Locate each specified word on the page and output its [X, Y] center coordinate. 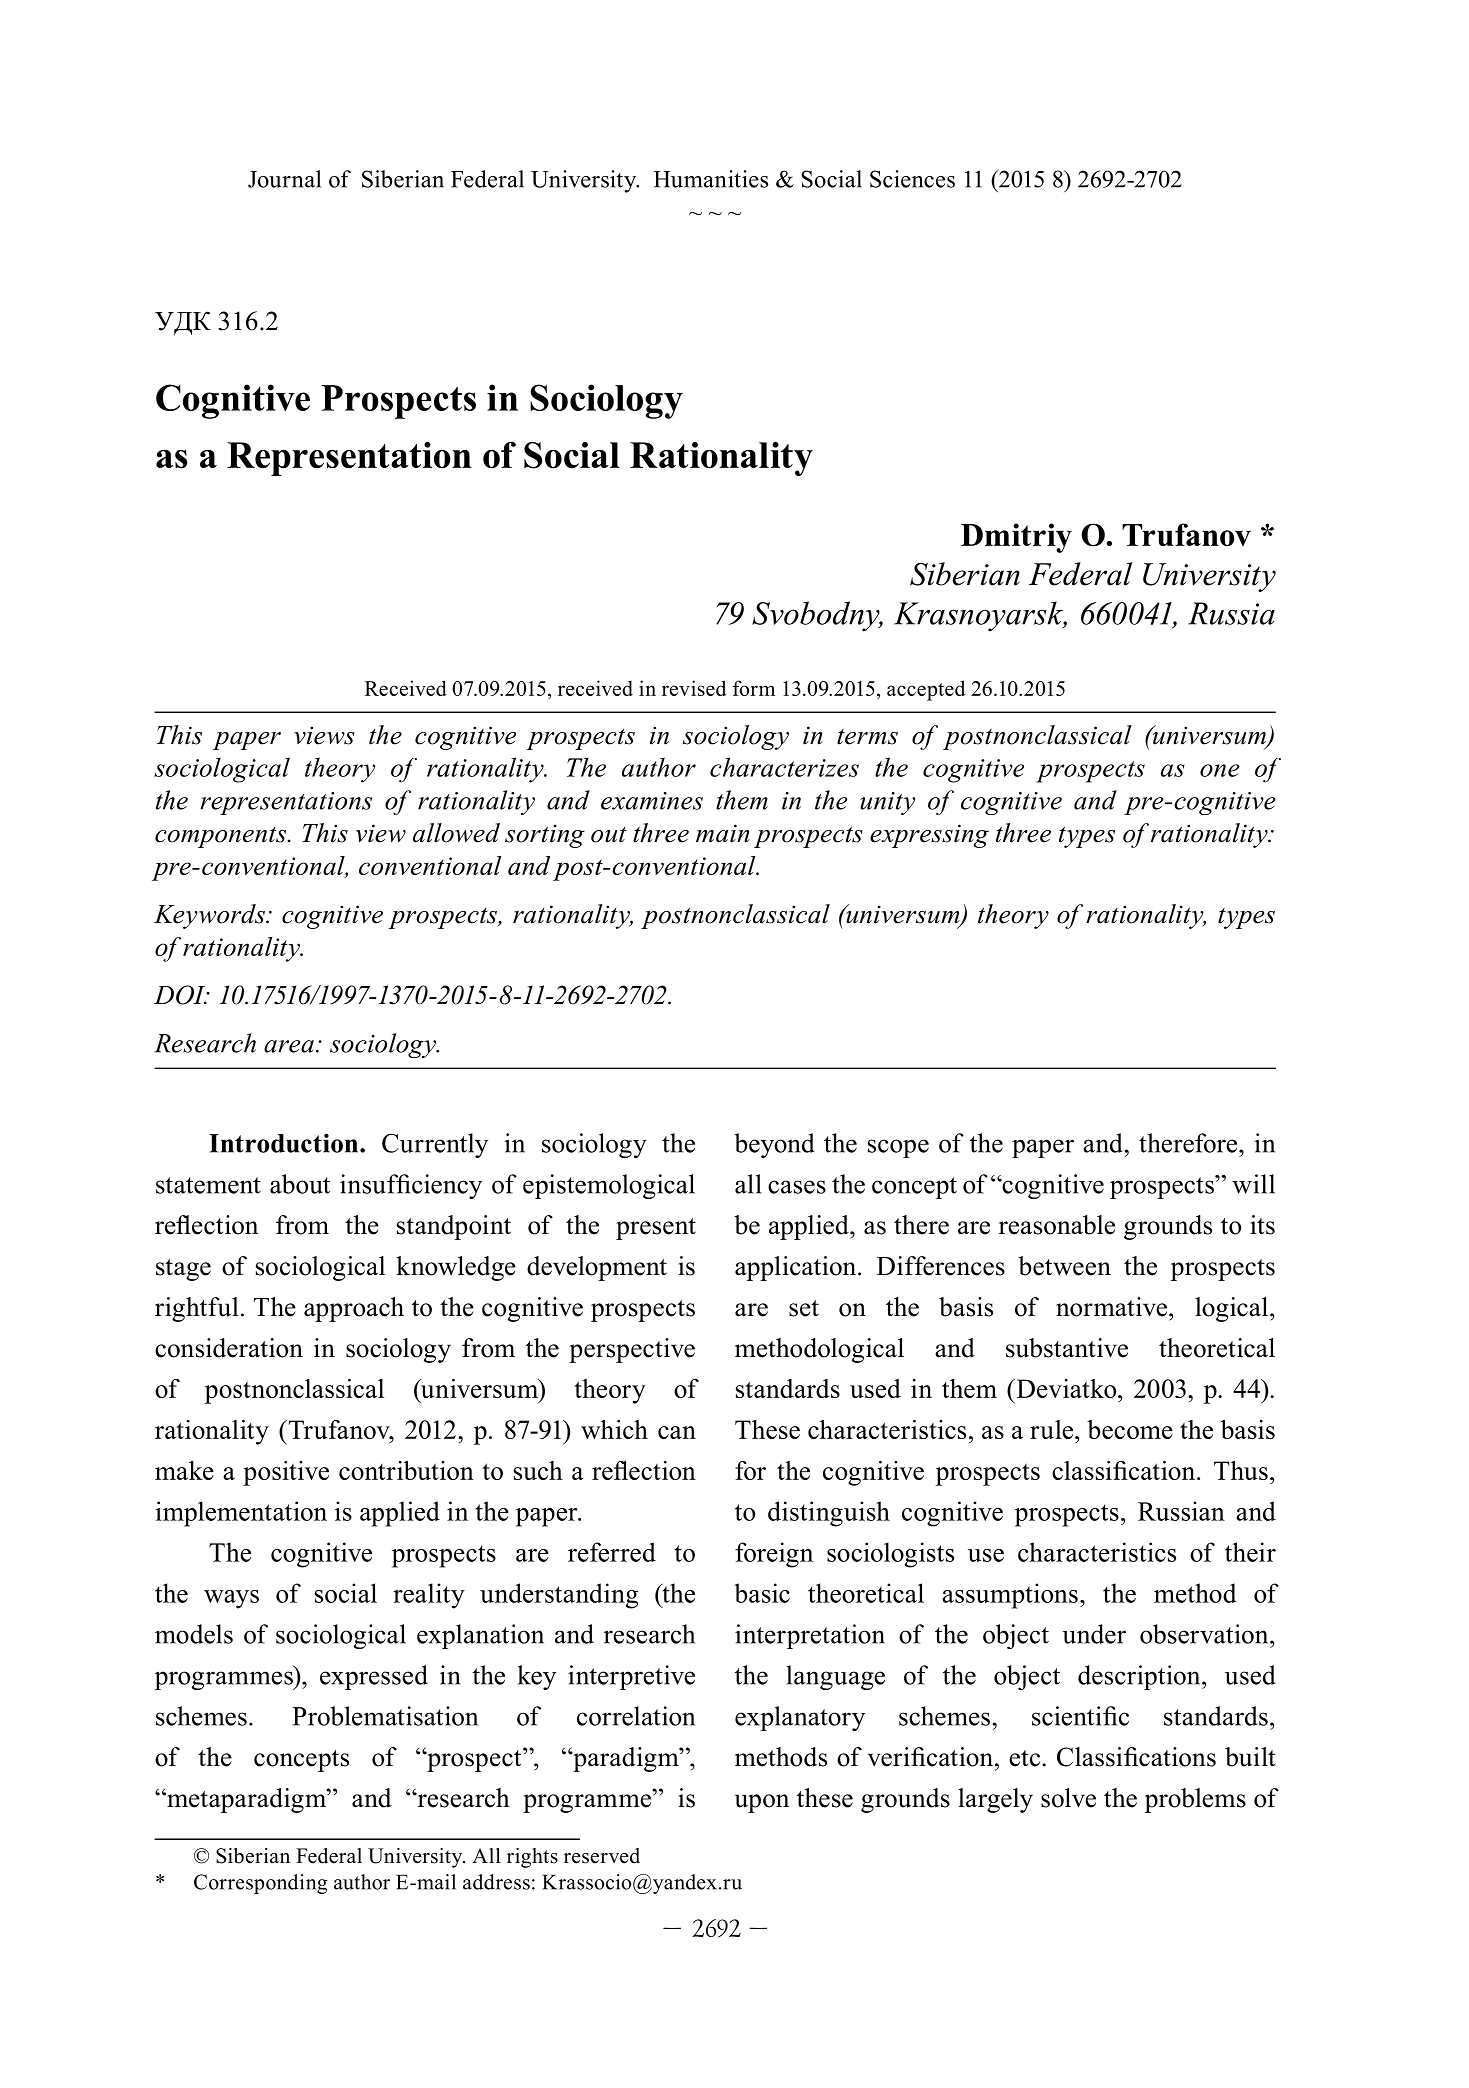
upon [762, 1803]
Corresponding [260, 1884]
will [1253, 1184]
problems [1195, 1800]
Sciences [912, 179]
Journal [284, 179]
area [289, 1046]
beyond [774, 1145]
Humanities [711, 179]
